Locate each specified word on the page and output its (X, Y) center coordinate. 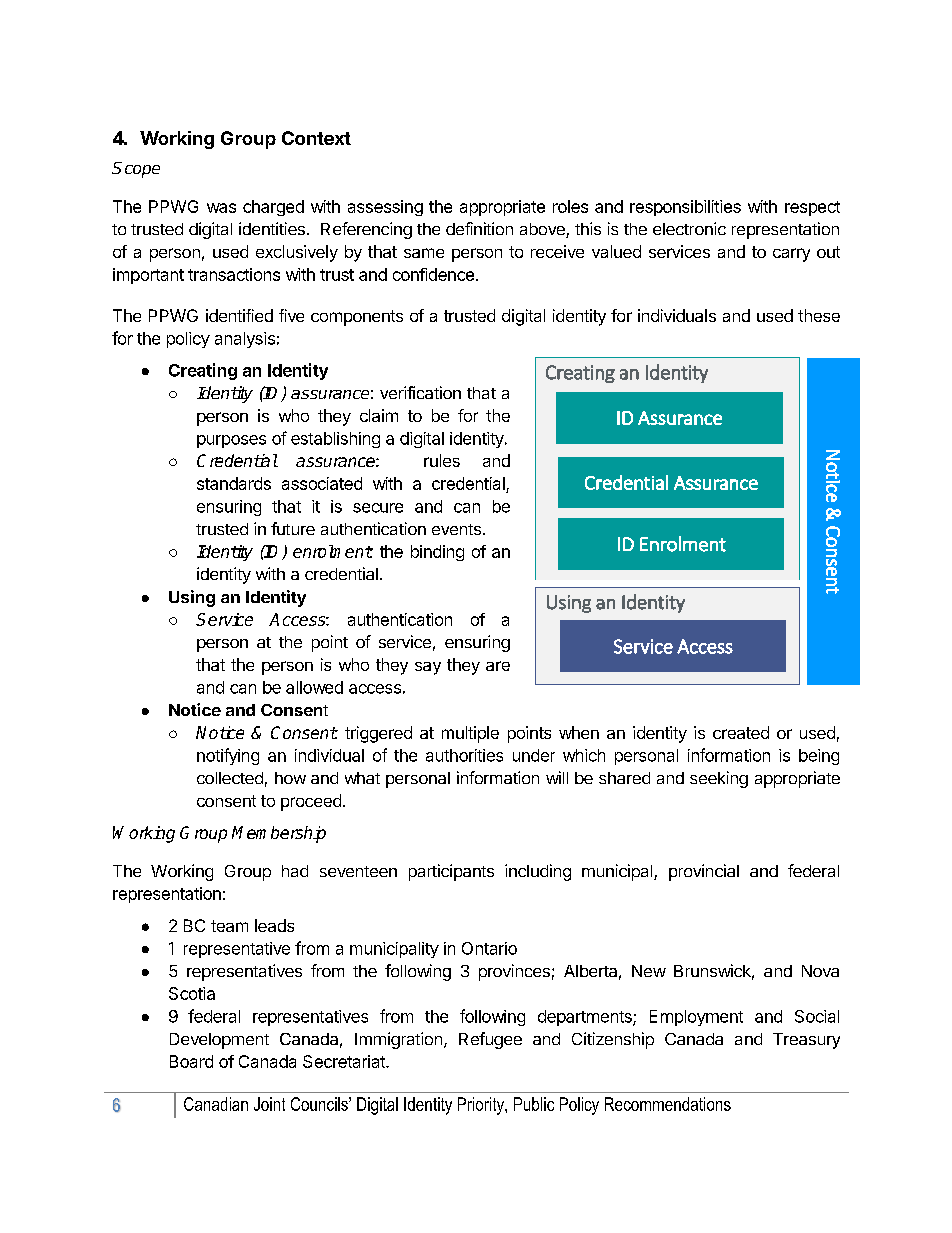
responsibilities (685, 208)
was (221, 208)
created (741, 732)
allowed (314, 687)
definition (479, 228)
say (428, 668)
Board (191, 1061)
